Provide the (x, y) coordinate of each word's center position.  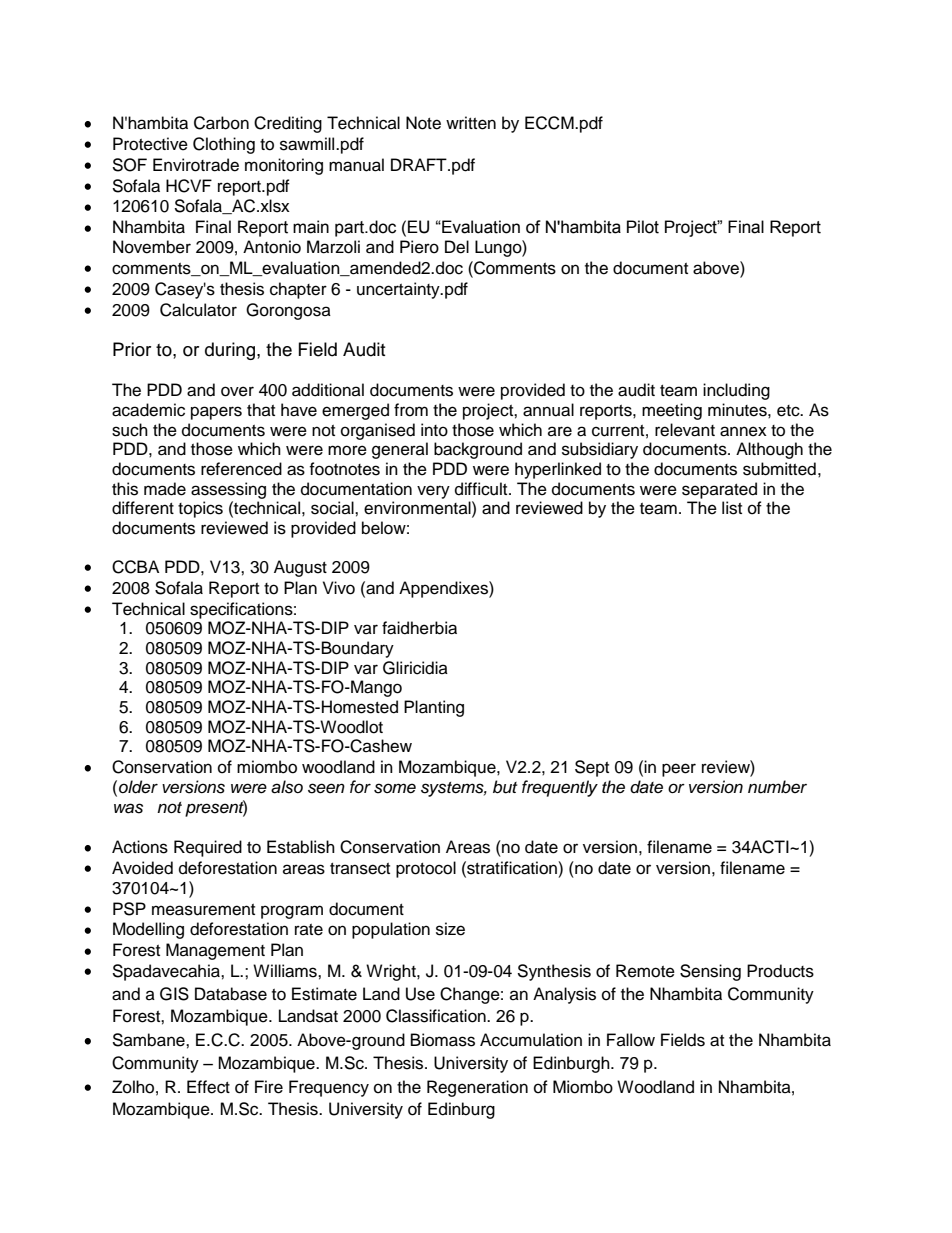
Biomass (443, 1040)
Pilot (643, 227)
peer (679, 770)
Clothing (224, 145)
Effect (208, 1087)
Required (208, 848)
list (732, 508)
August (300, 568)
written (471, 123)
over (237, 391)
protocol (426, 869)
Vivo (339, 588)
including (736, 391)
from (411, 410)
